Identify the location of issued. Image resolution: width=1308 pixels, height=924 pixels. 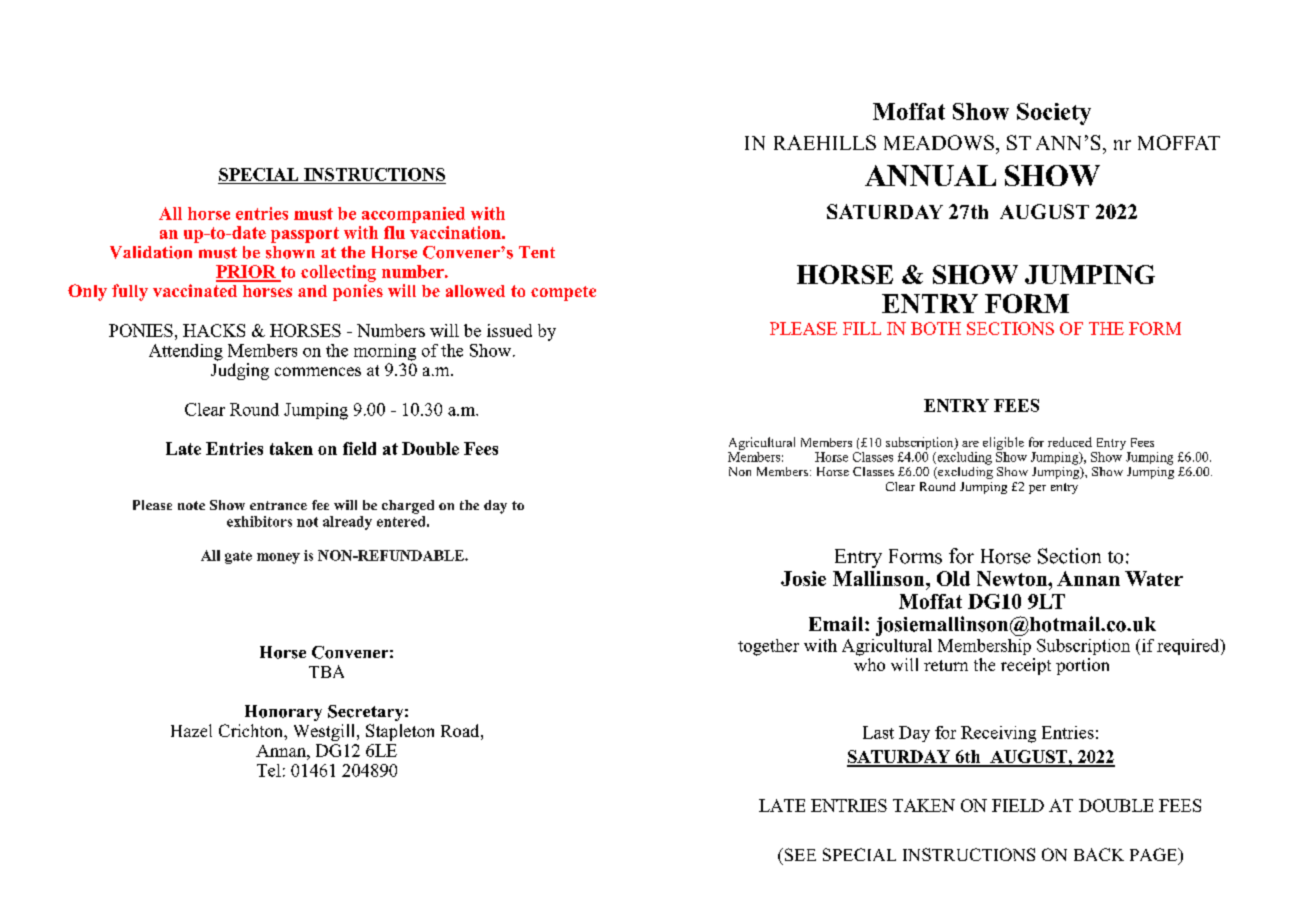
(509, 330).
